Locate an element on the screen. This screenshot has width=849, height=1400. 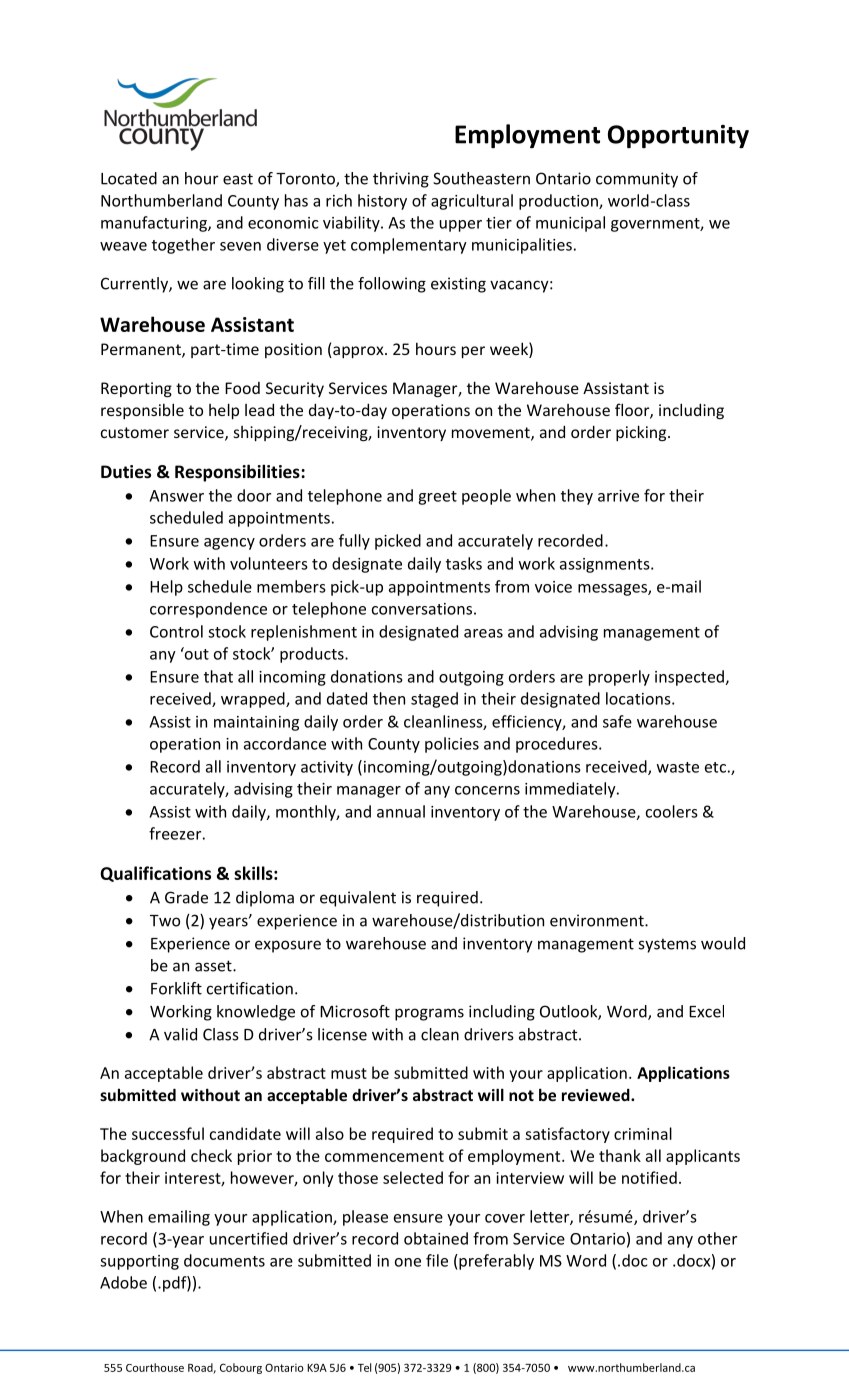
policies is located at coordinates (452, 745).
